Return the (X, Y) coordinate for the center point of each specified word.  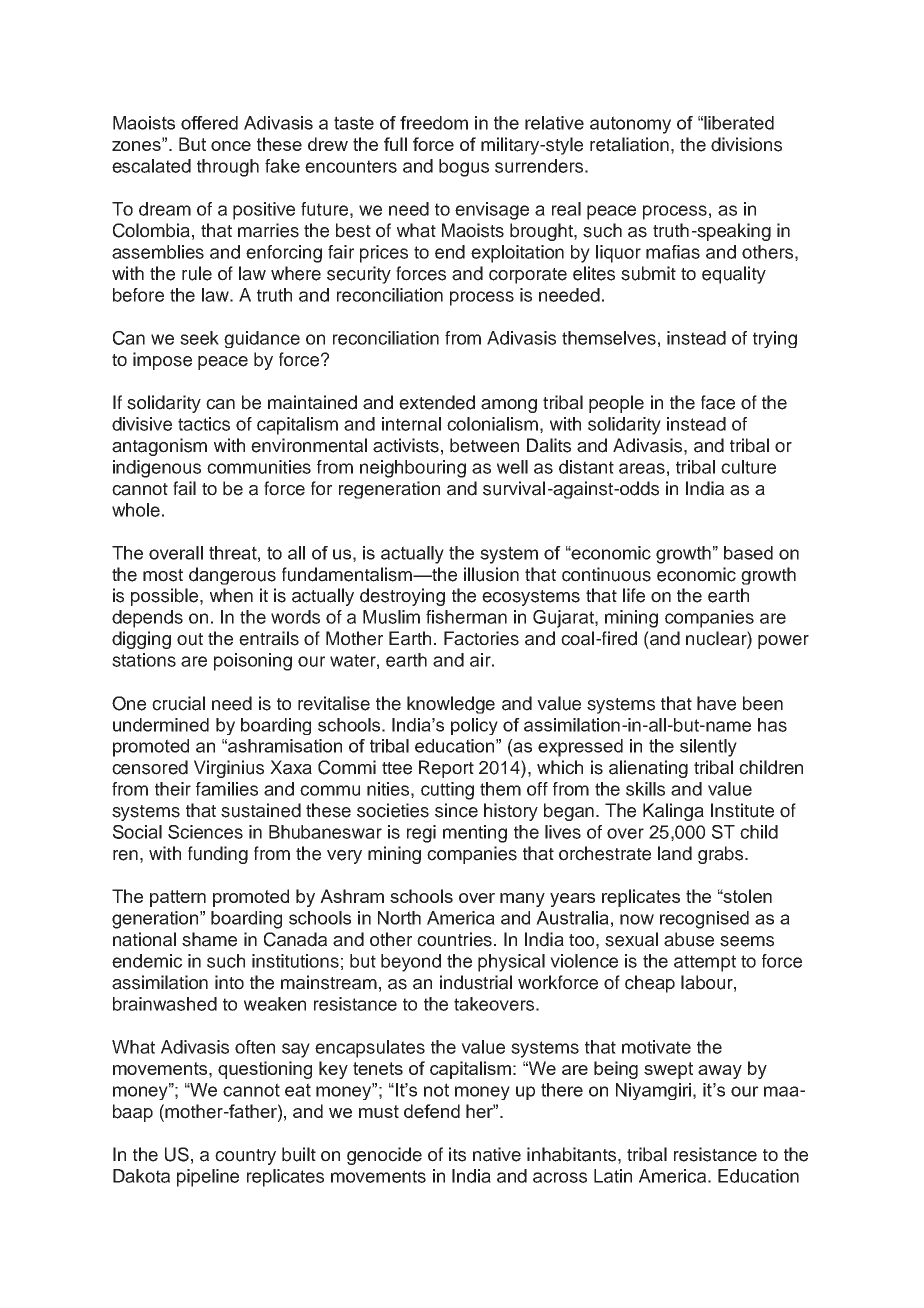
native (497, 1154)
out (190, 639)
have (716, 703)
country (245, 1157)
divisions (746, 144)
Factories (481, 638)
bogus (464, 168)
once (231, 146)
